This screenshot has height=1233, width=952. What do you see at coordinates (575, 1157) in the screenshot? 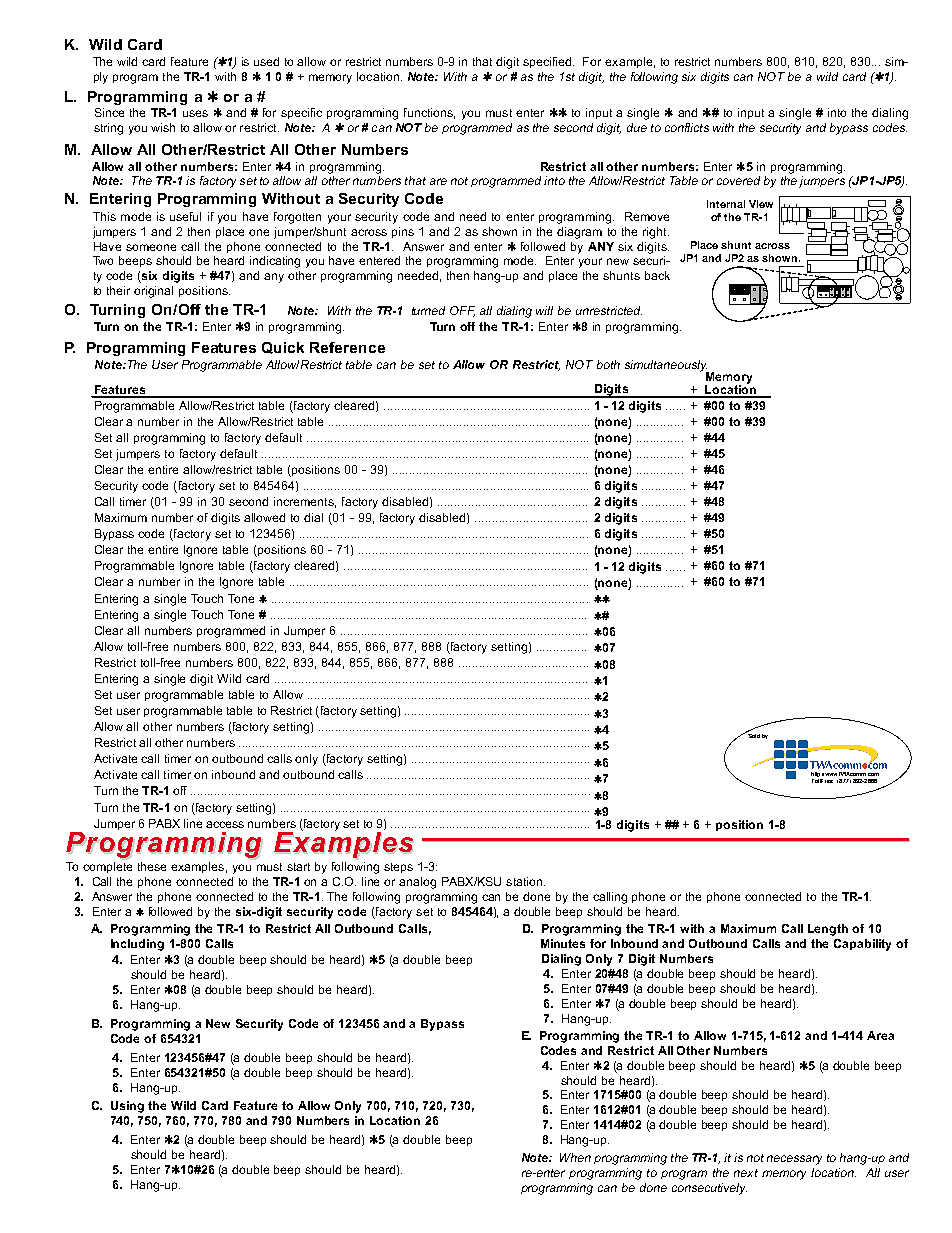
I see `When` at bounding box center [575, 1157].
